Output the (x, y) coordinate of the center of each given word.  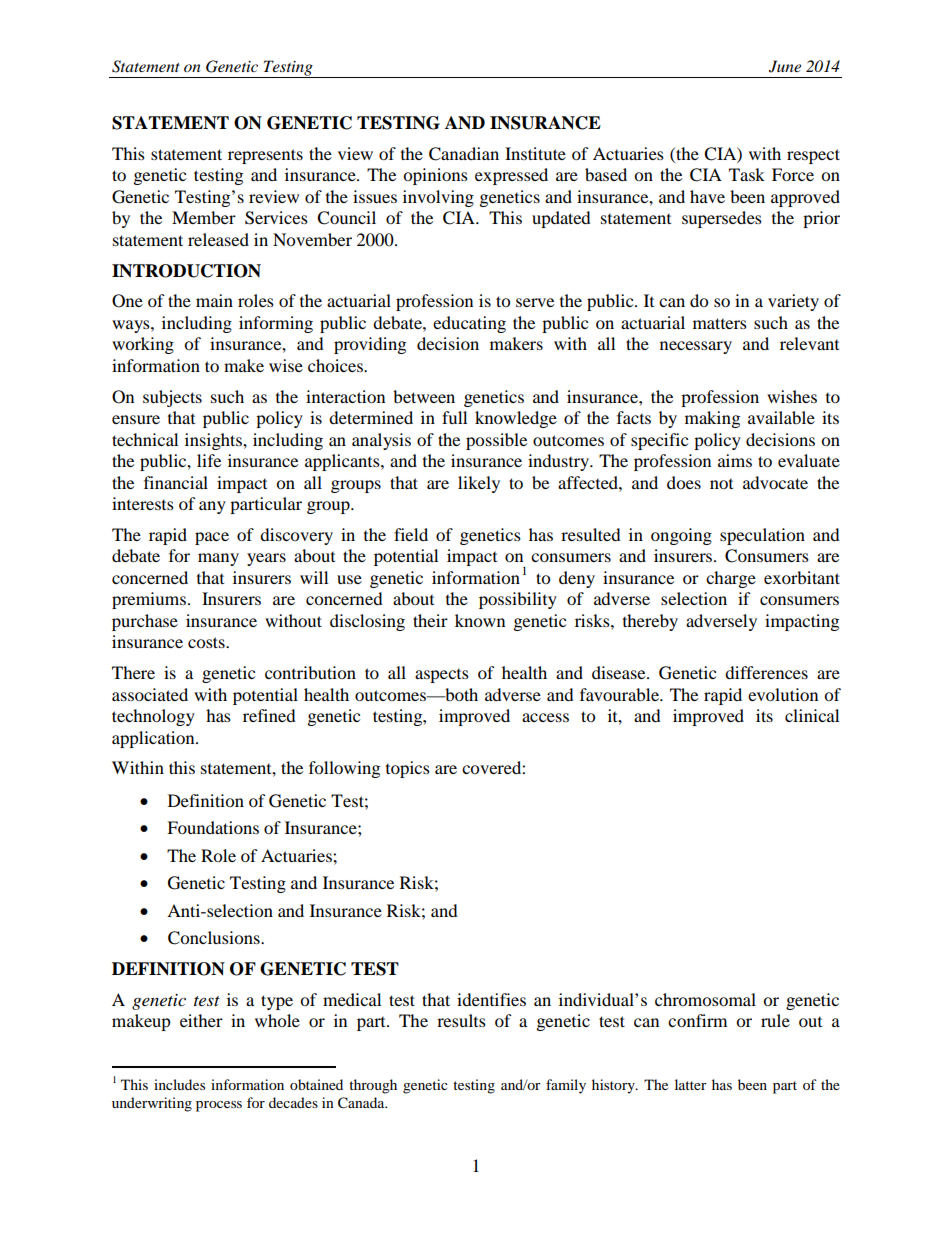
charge (731, 579)
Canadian (464, 154)
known (480, 620)
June (785, 66)
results (461, 1020)
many (218, 559)
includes (179, 1084)
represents (265, 156)
